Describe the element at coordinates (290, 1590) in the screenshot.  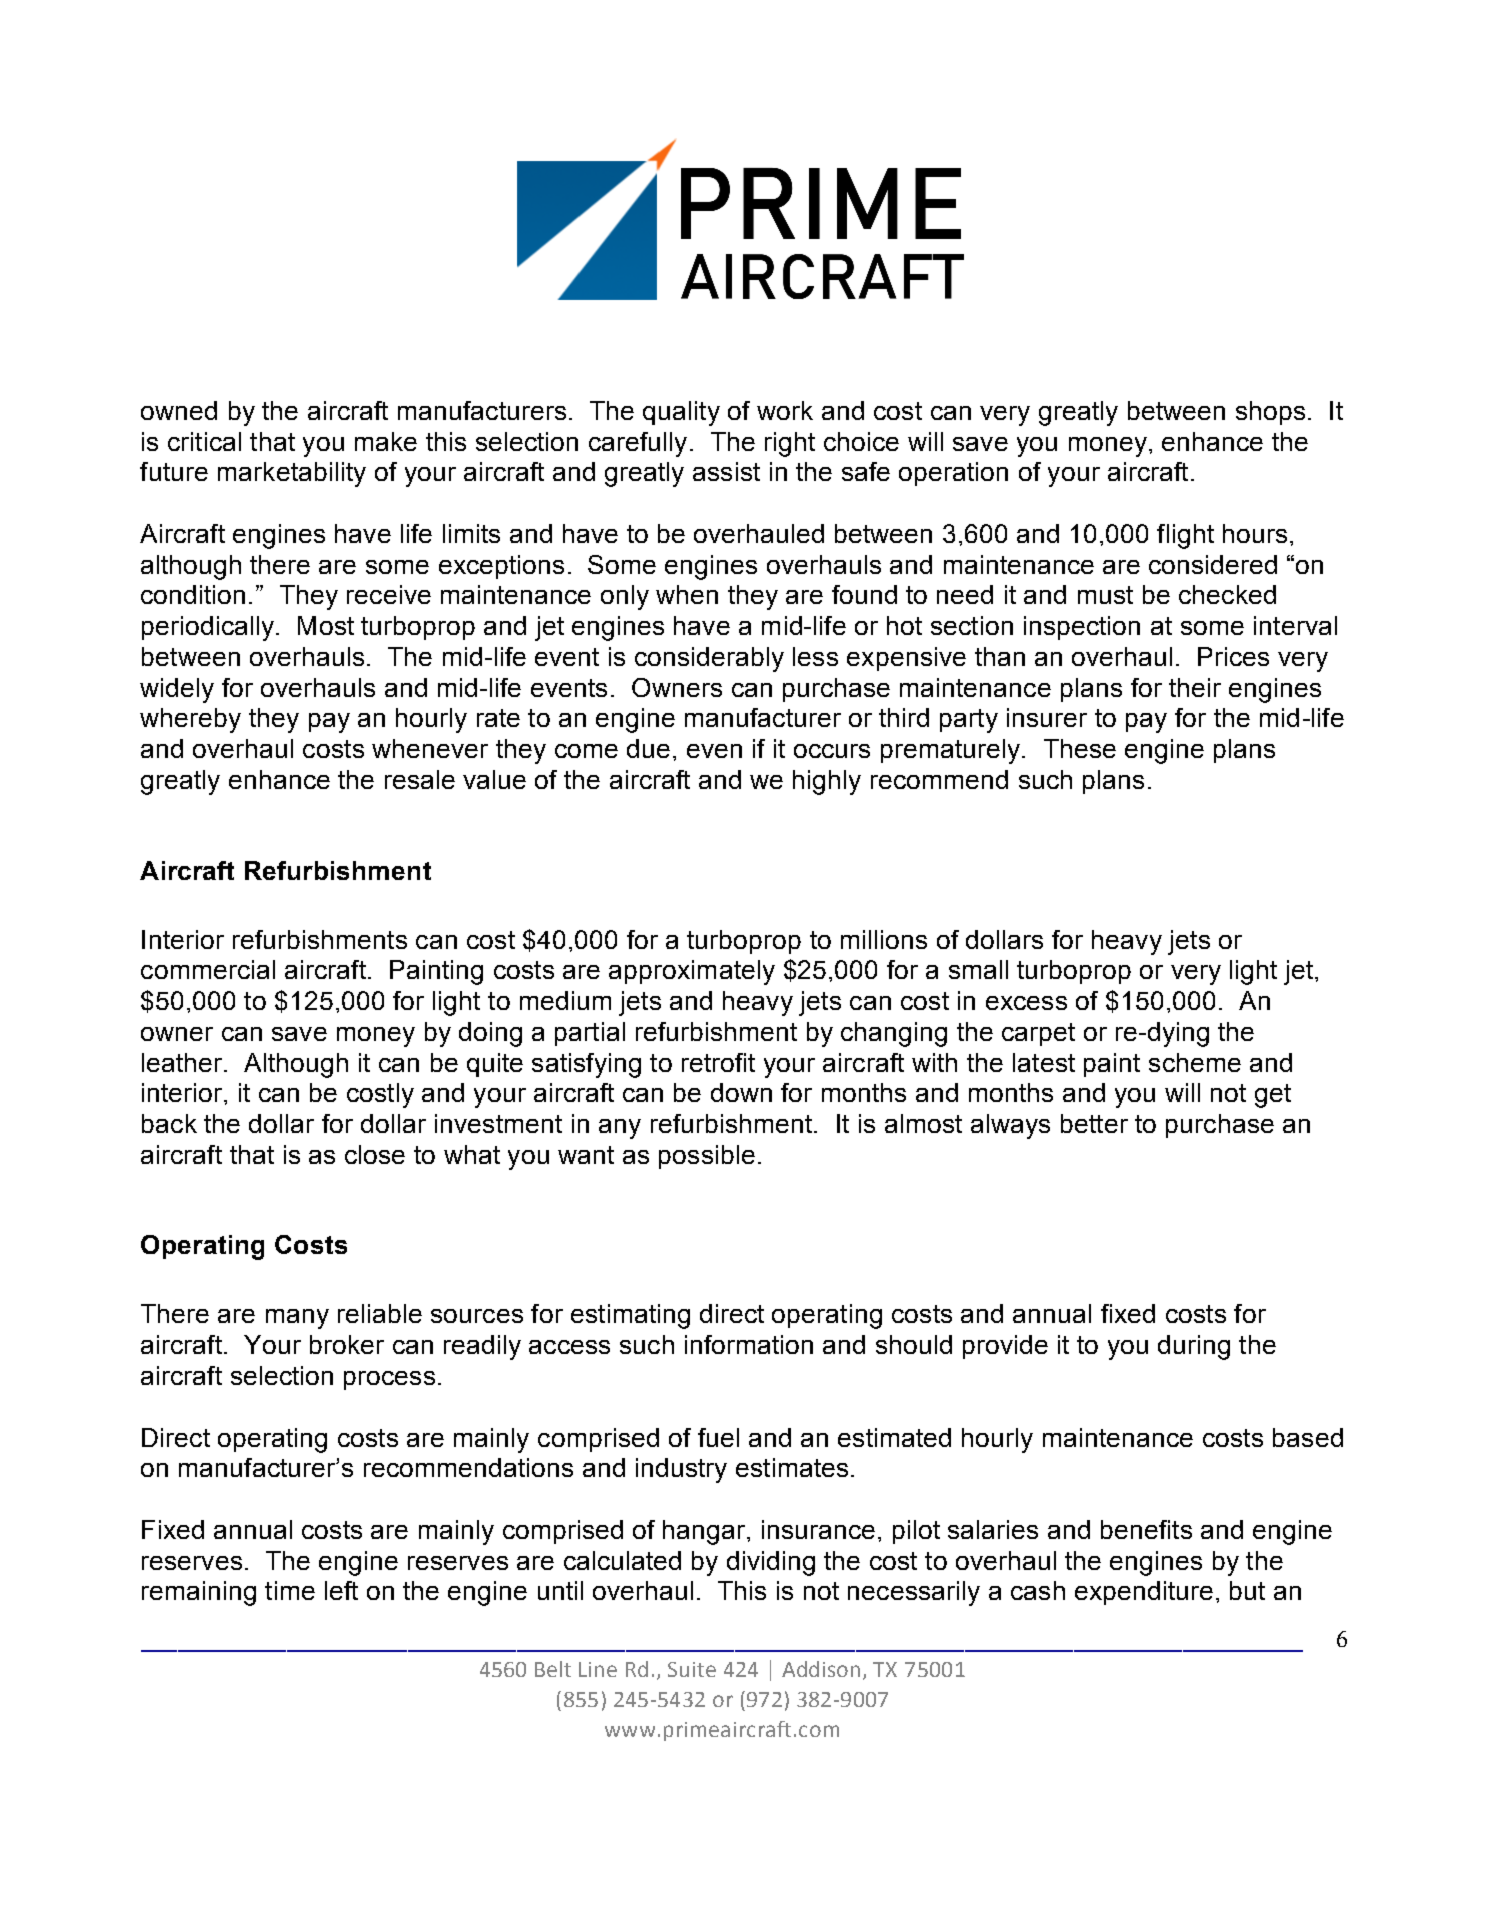
I see `time` at that location.
